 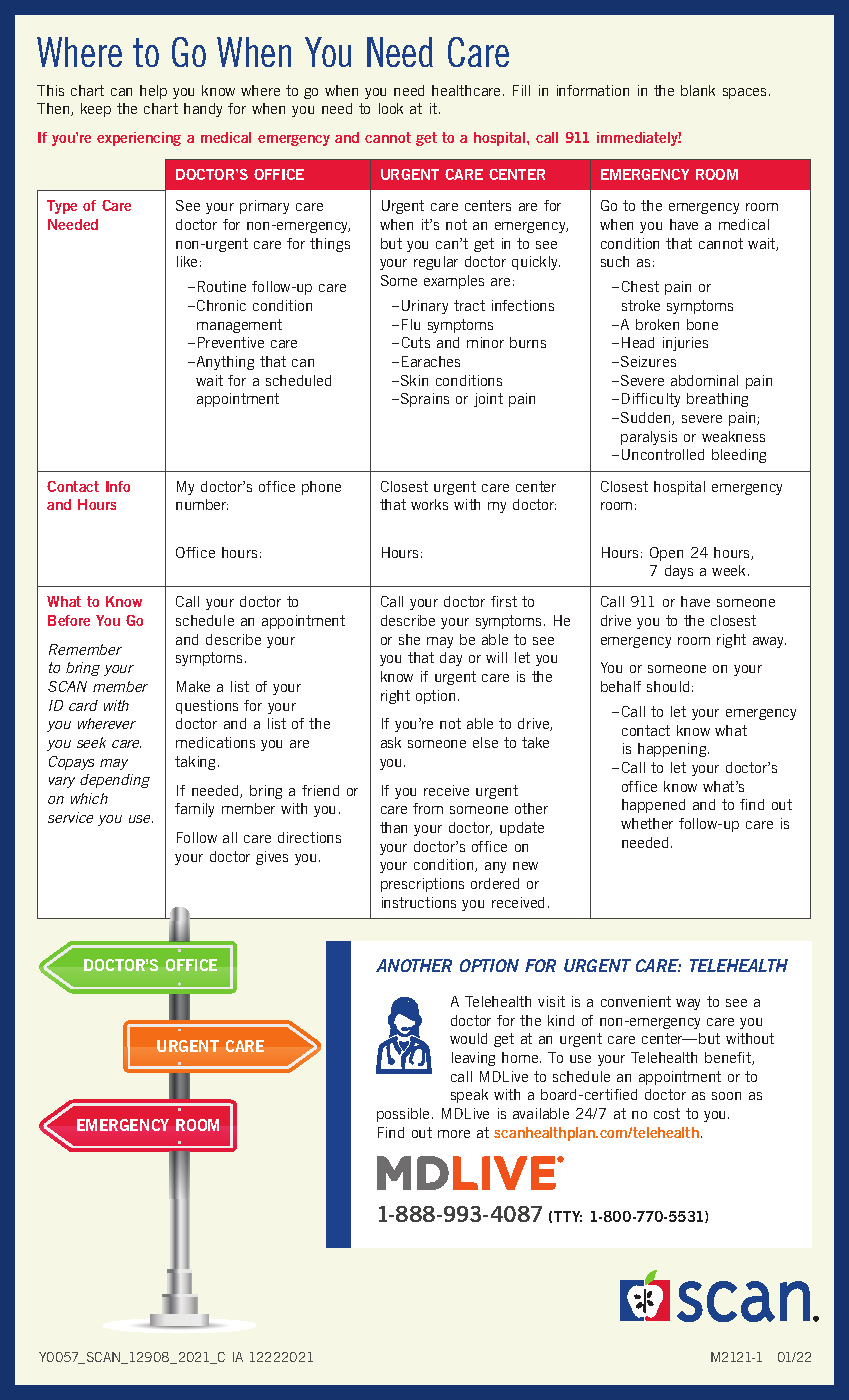 What do you see at coordinates (409, 639) in the image?
I see `she` at bounding box center [409, 639].
